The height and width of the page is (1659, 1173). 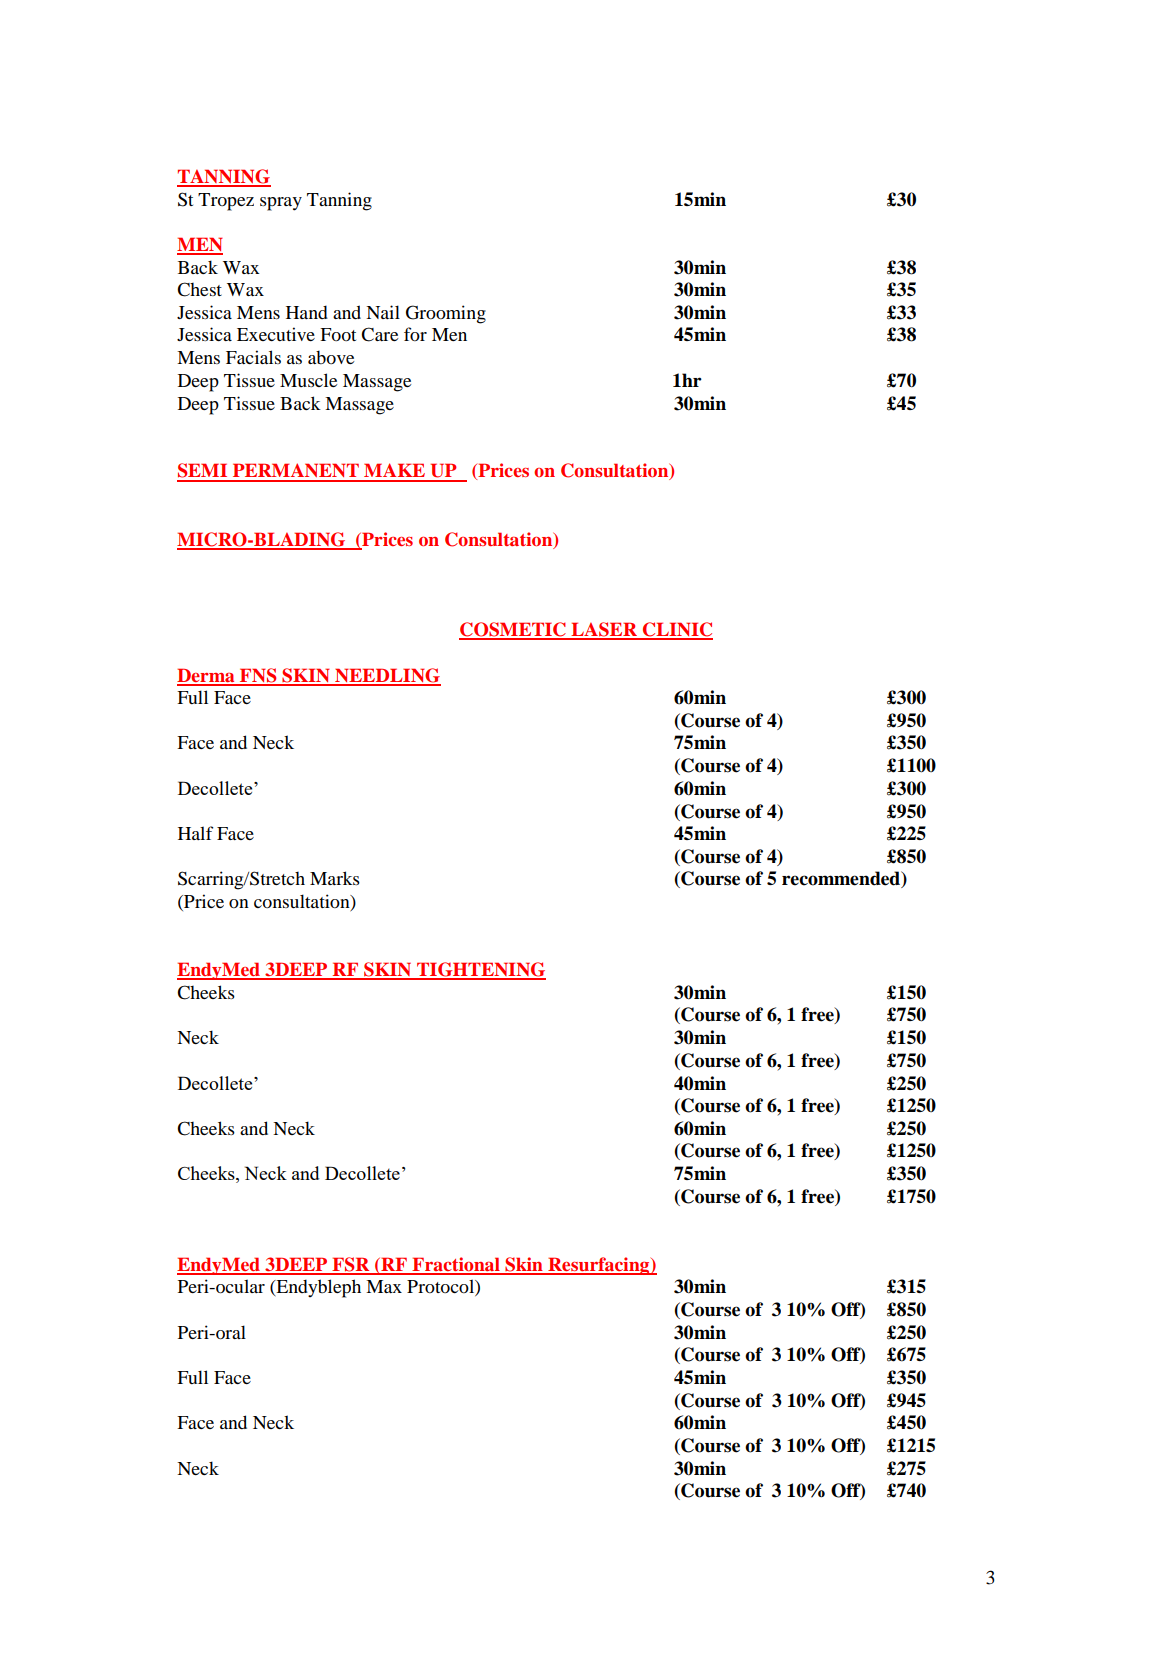 What do you see at coordinates (513, 630) in the page?
I see `COSMETIC` at bounding box center [513, 630].
